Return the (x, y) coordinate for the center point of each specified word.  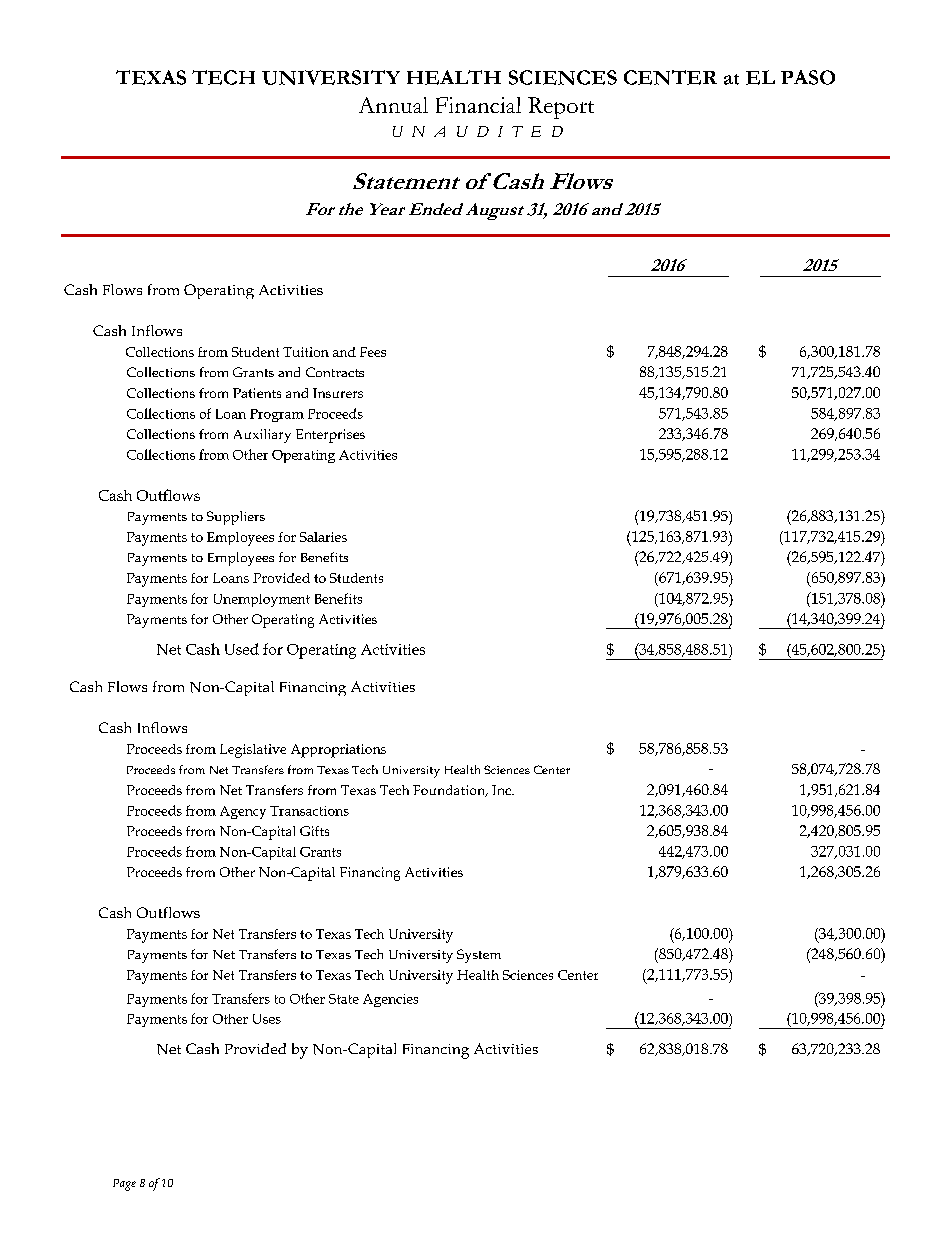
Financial (478, 105)
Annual (393, 105)
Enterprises (330, 436)
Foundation (450, 791)
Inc (502, 790)
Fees (373, 352)
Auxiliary (262, 436)
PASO (808, 77)
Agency (243, 812)
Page (124, 1185)
